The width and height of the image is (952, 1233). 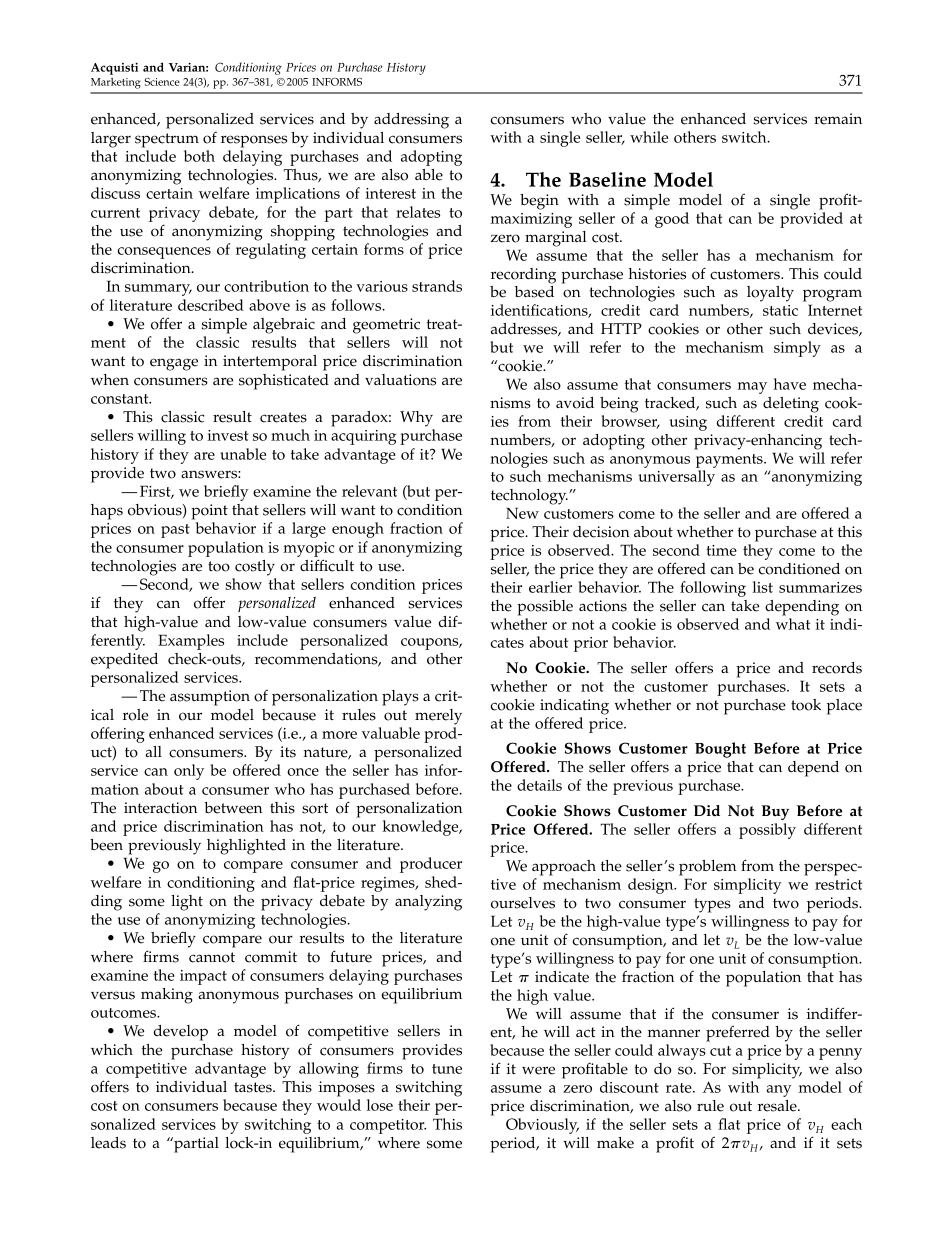 I want to click on resale, so click(x=778, y=1106).
